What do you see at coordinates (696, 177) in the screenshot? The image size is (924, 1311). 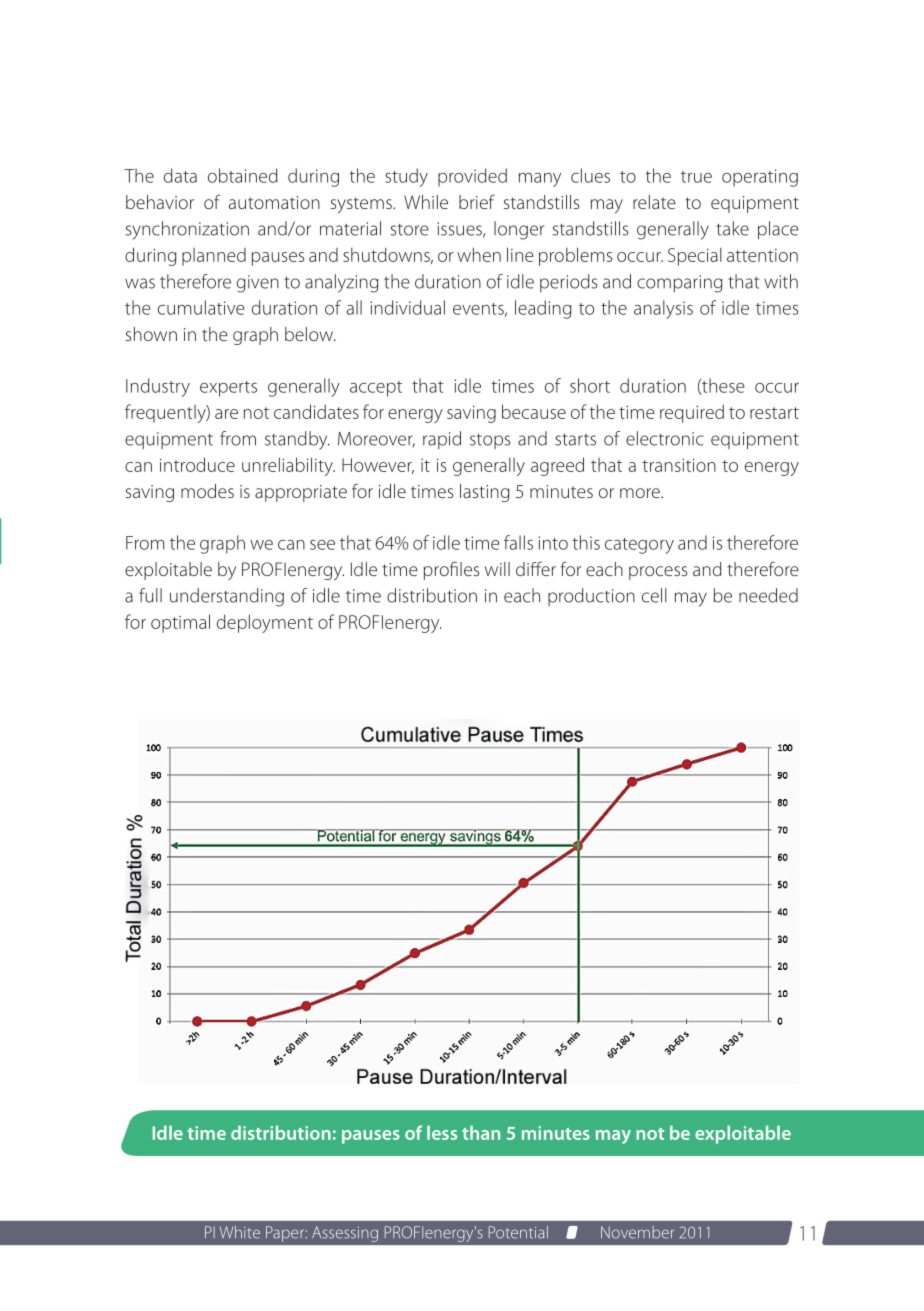 I see `true` at bounding box center [696, 177].
